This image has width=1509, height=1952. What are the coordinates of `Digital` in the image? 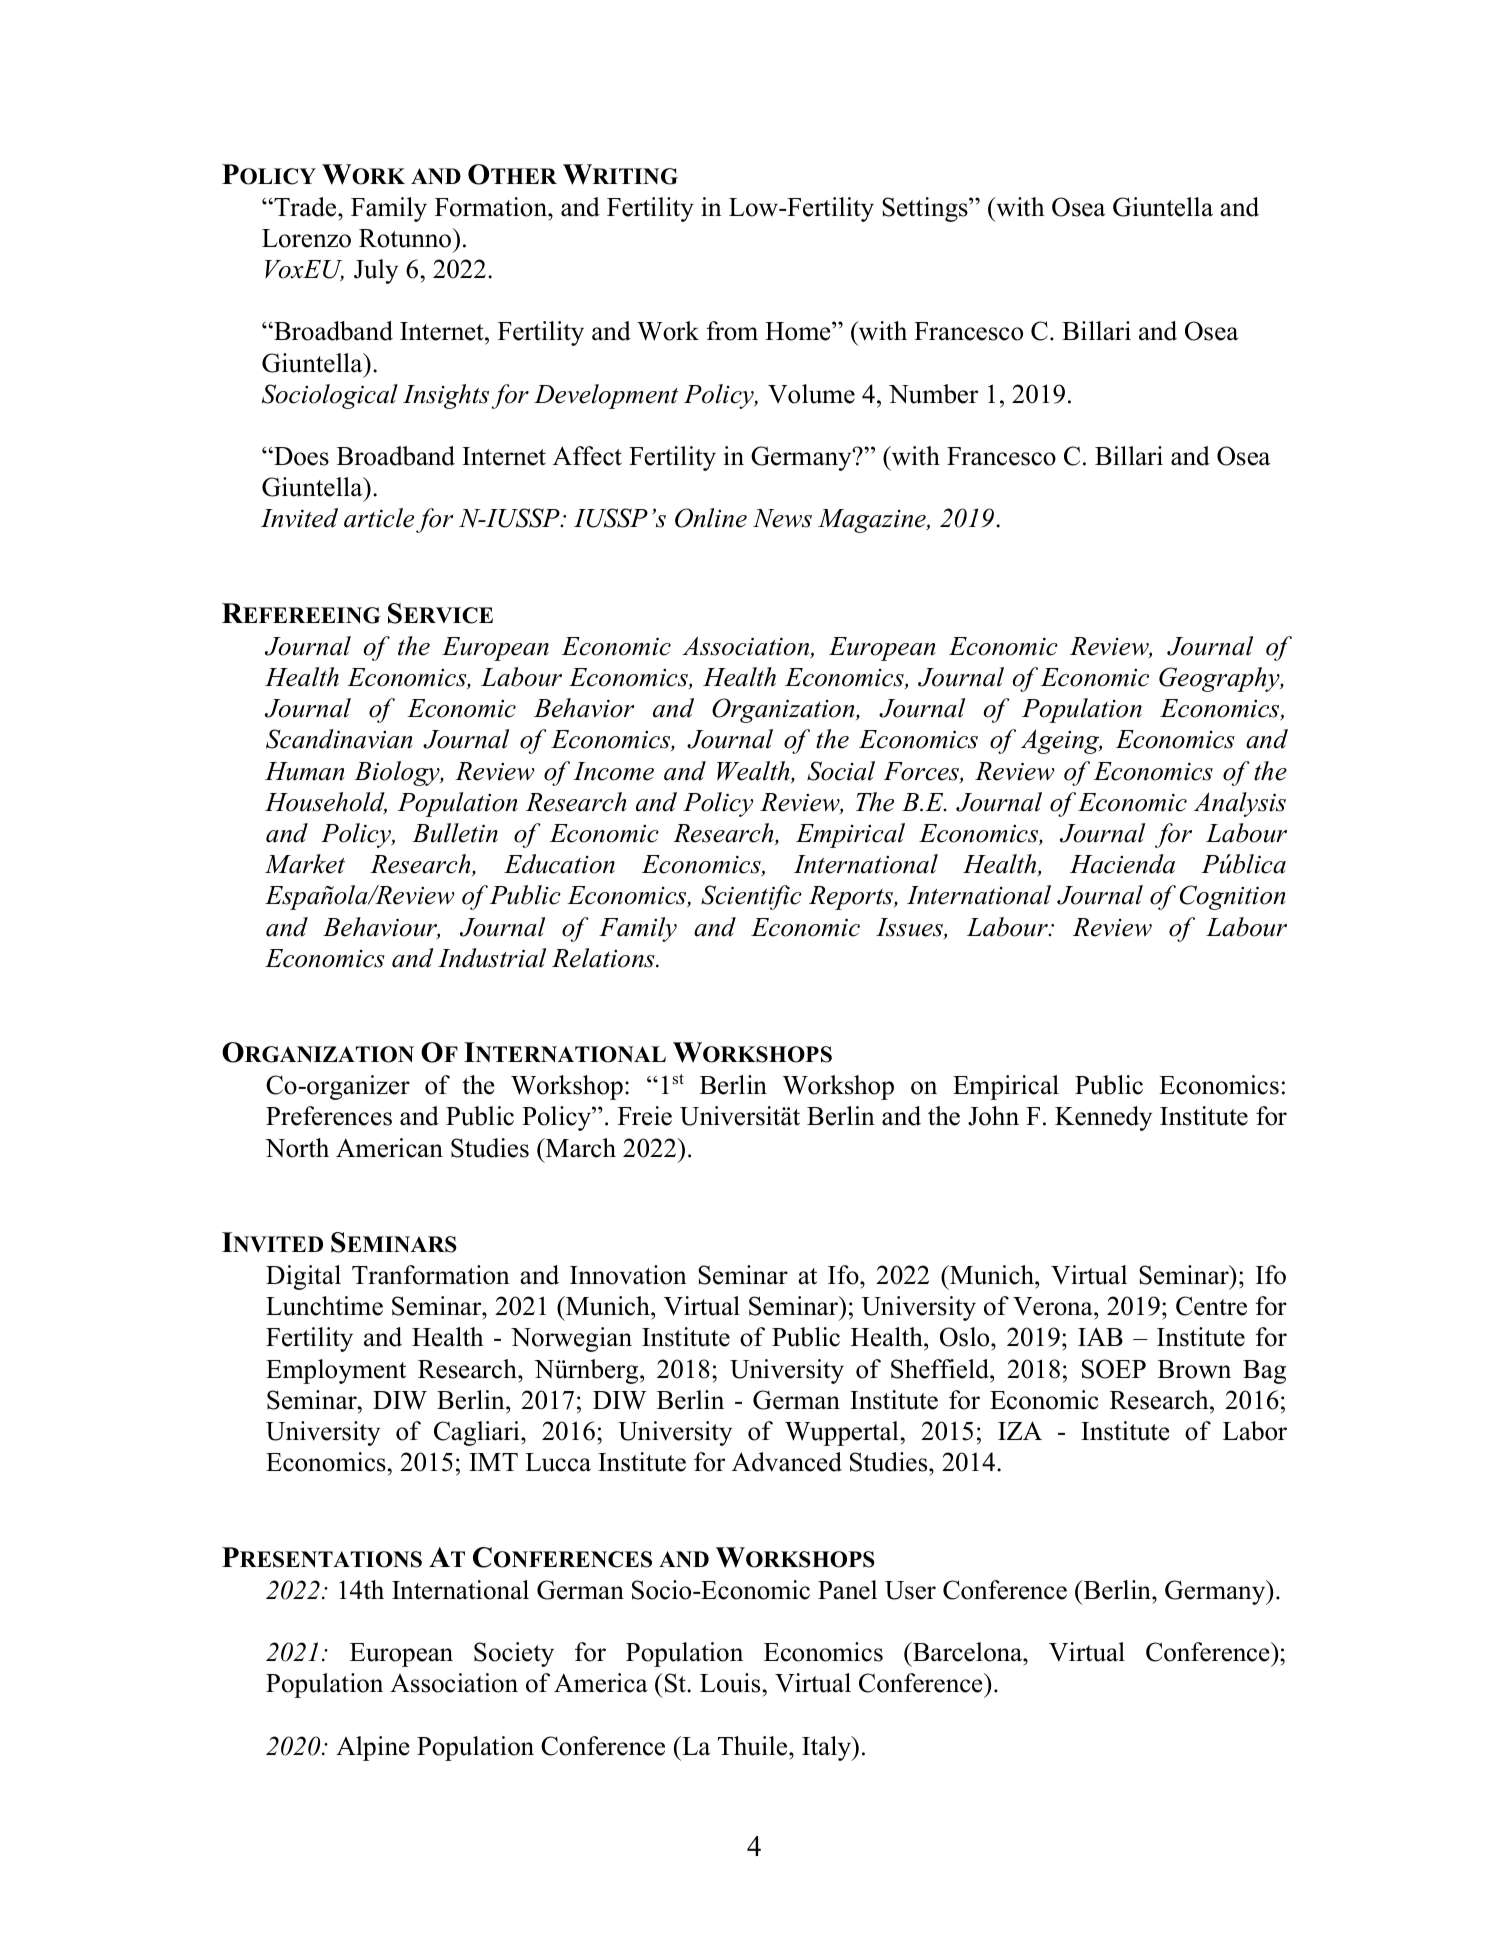 It's located at (303, 1277).
